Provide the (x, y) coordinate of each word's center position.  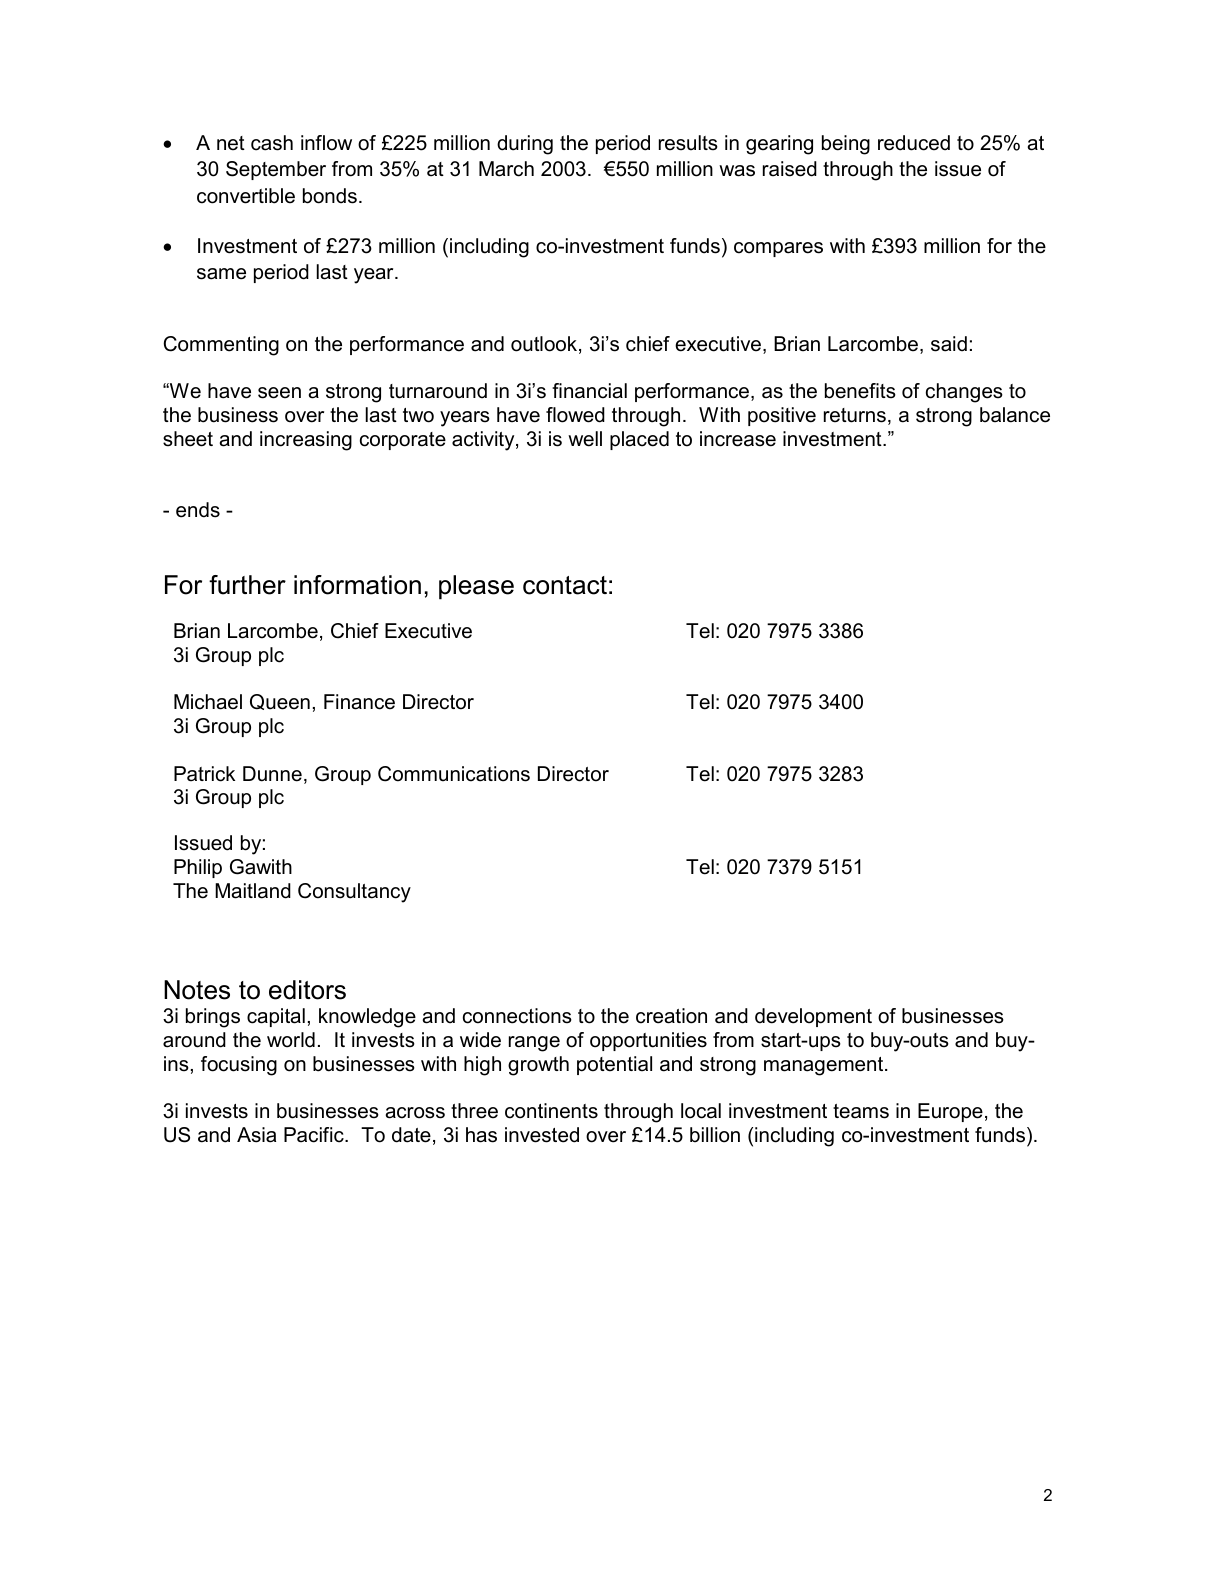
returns (855, 415)
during (525, 145)
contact (565, 585)
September (276, 170)
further (247, 585)
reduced (914, 143)
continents (551, 1111)
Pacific (315, 1135)
